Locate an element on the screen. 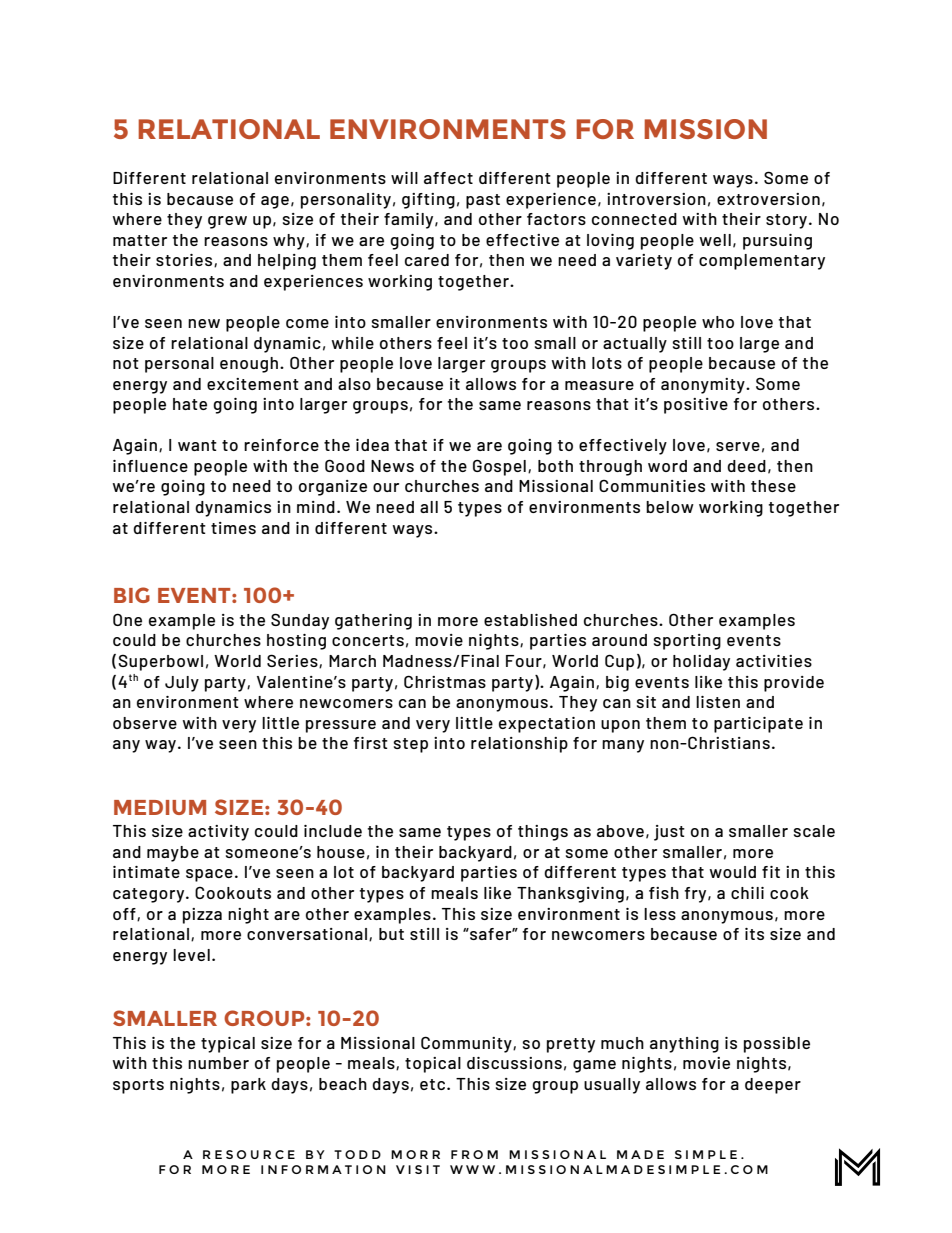 Image resolution: width=952 pixels, height=1233 pixels. past is located at coordinates (483, 201).
